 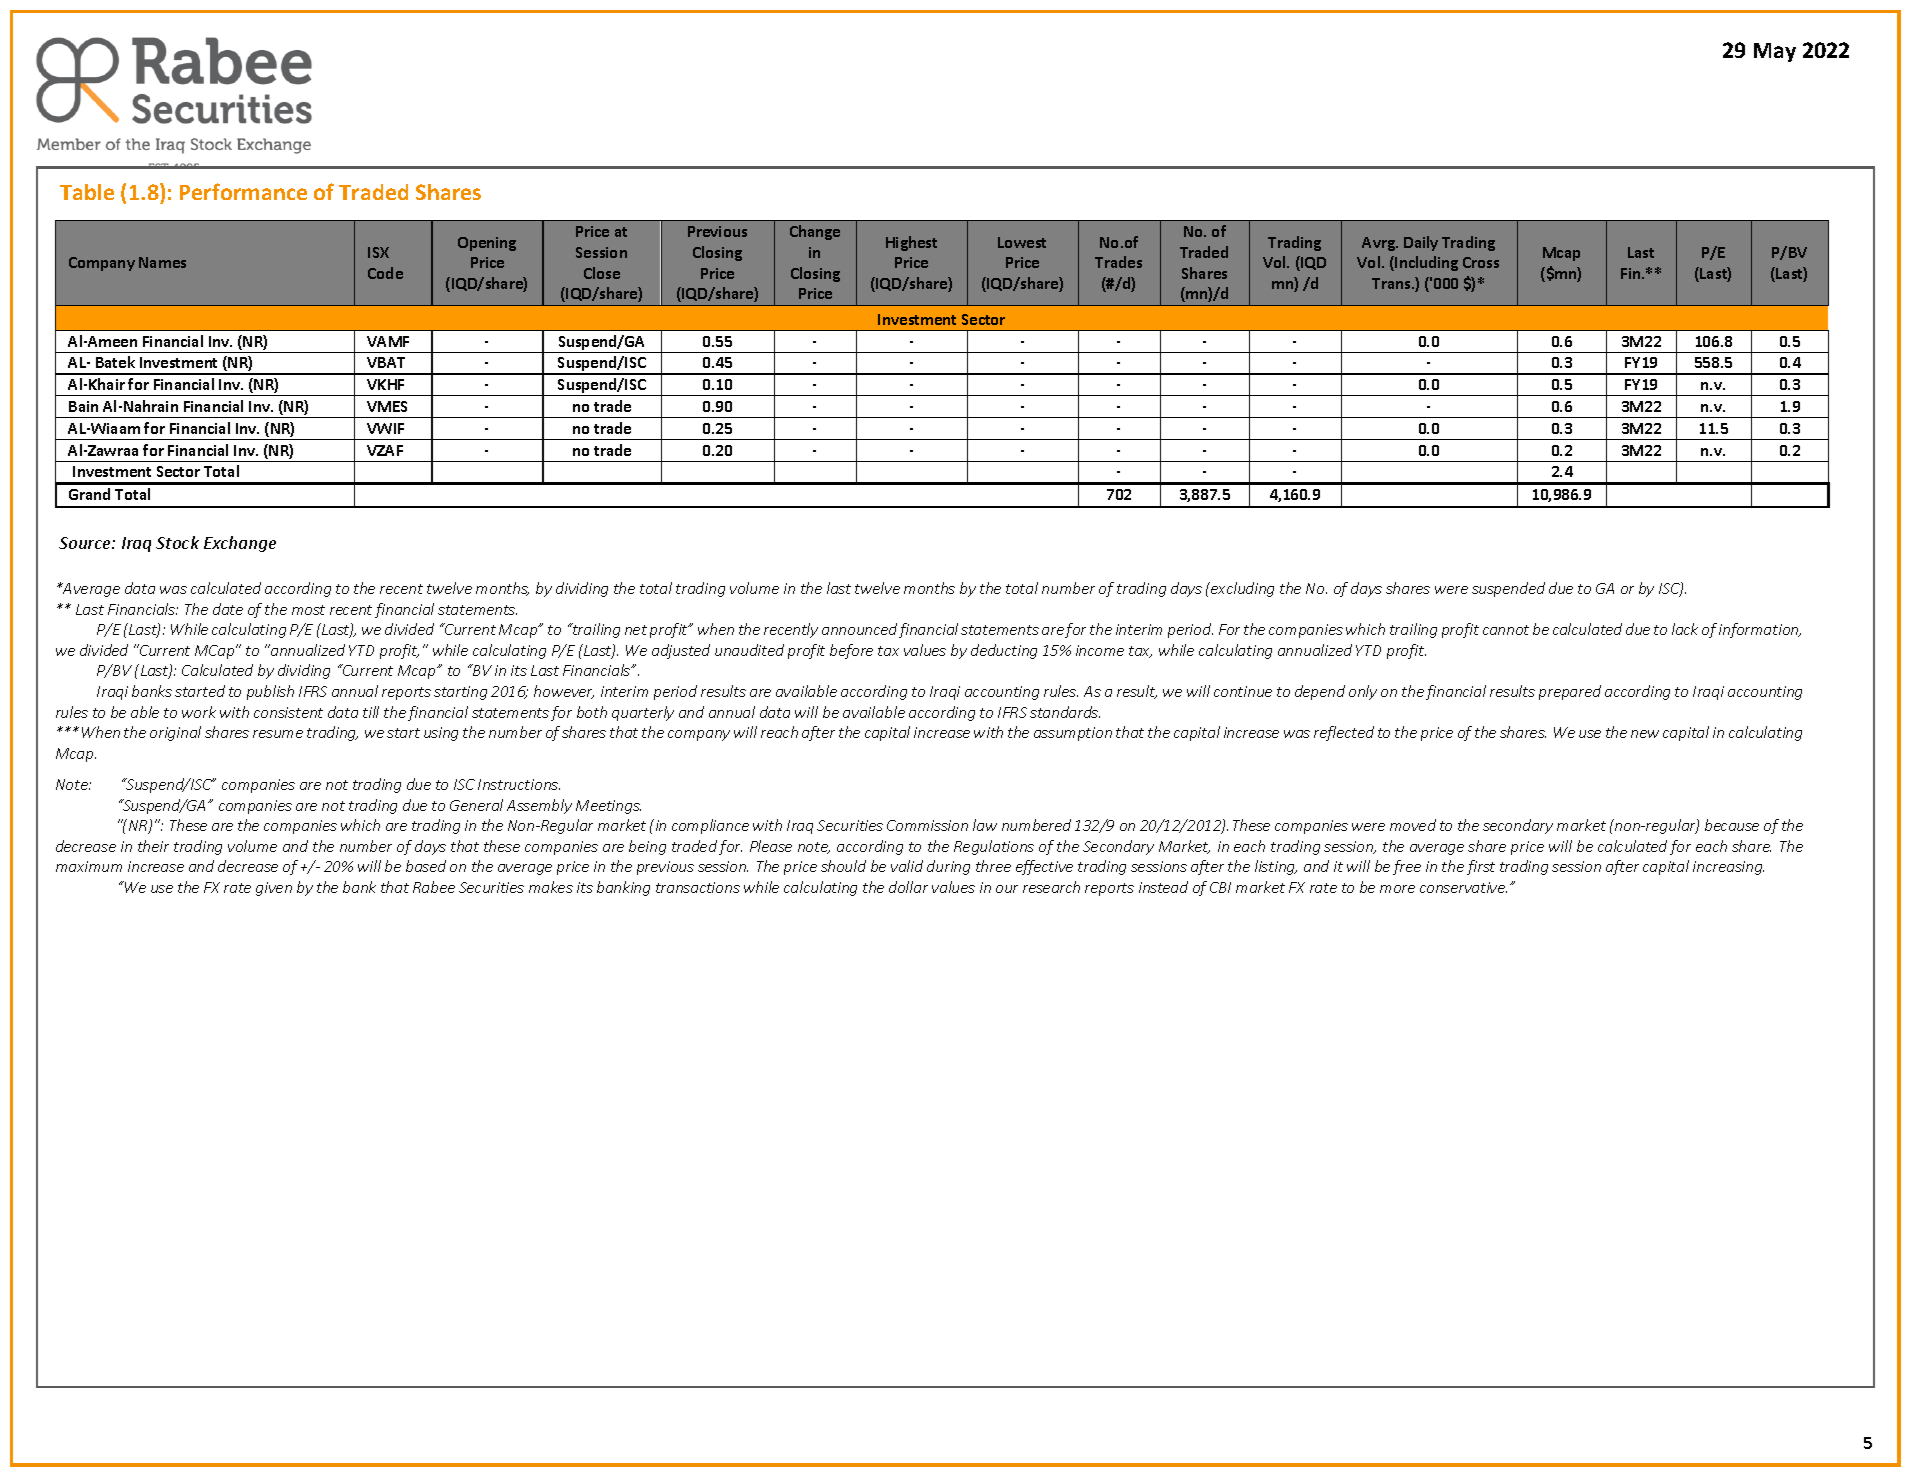 I want to click on Cross, so click(x=1481, y=262).
